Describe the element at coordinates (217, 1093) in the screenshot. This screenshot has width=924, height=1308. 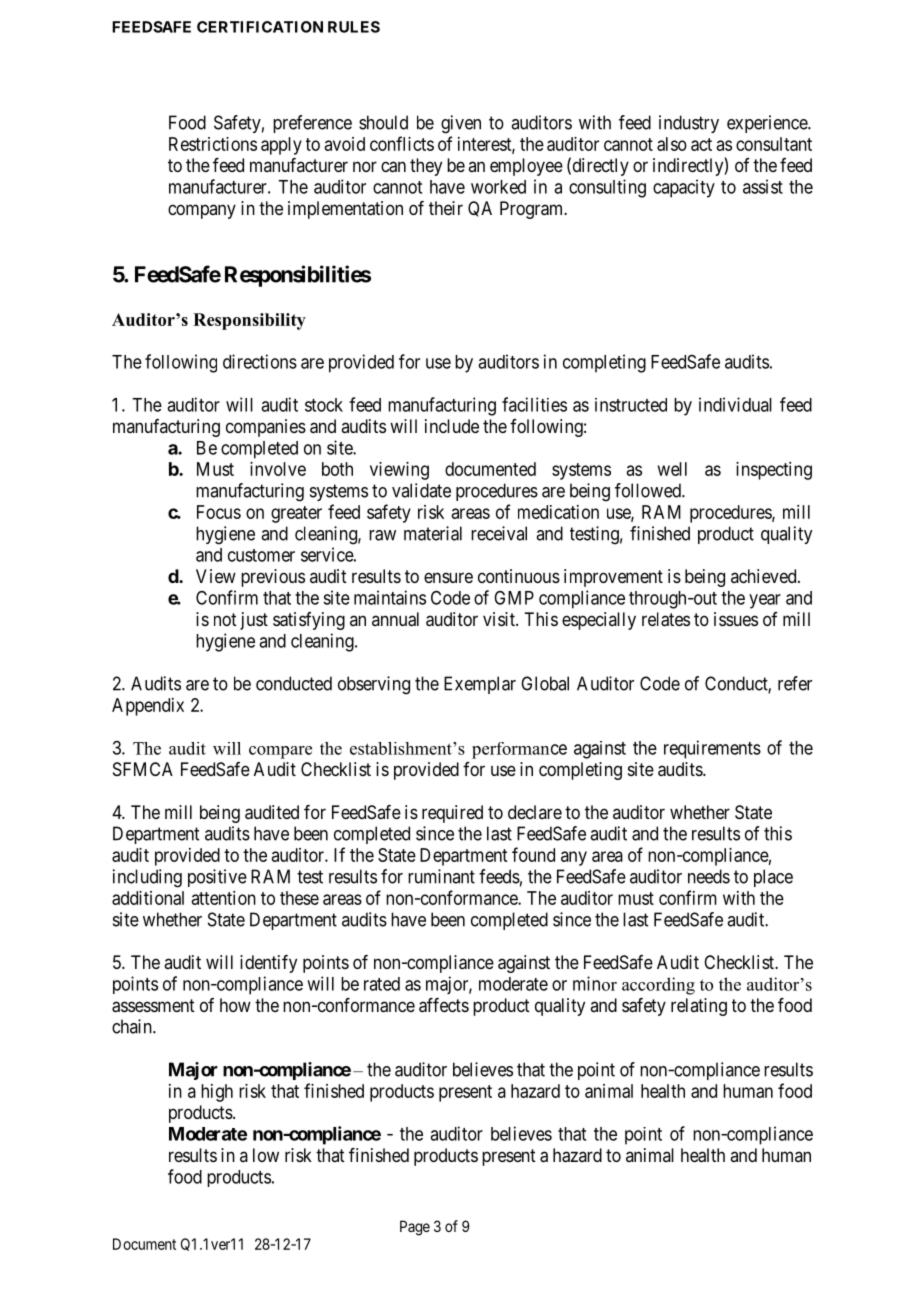
I see `high` at that location.
